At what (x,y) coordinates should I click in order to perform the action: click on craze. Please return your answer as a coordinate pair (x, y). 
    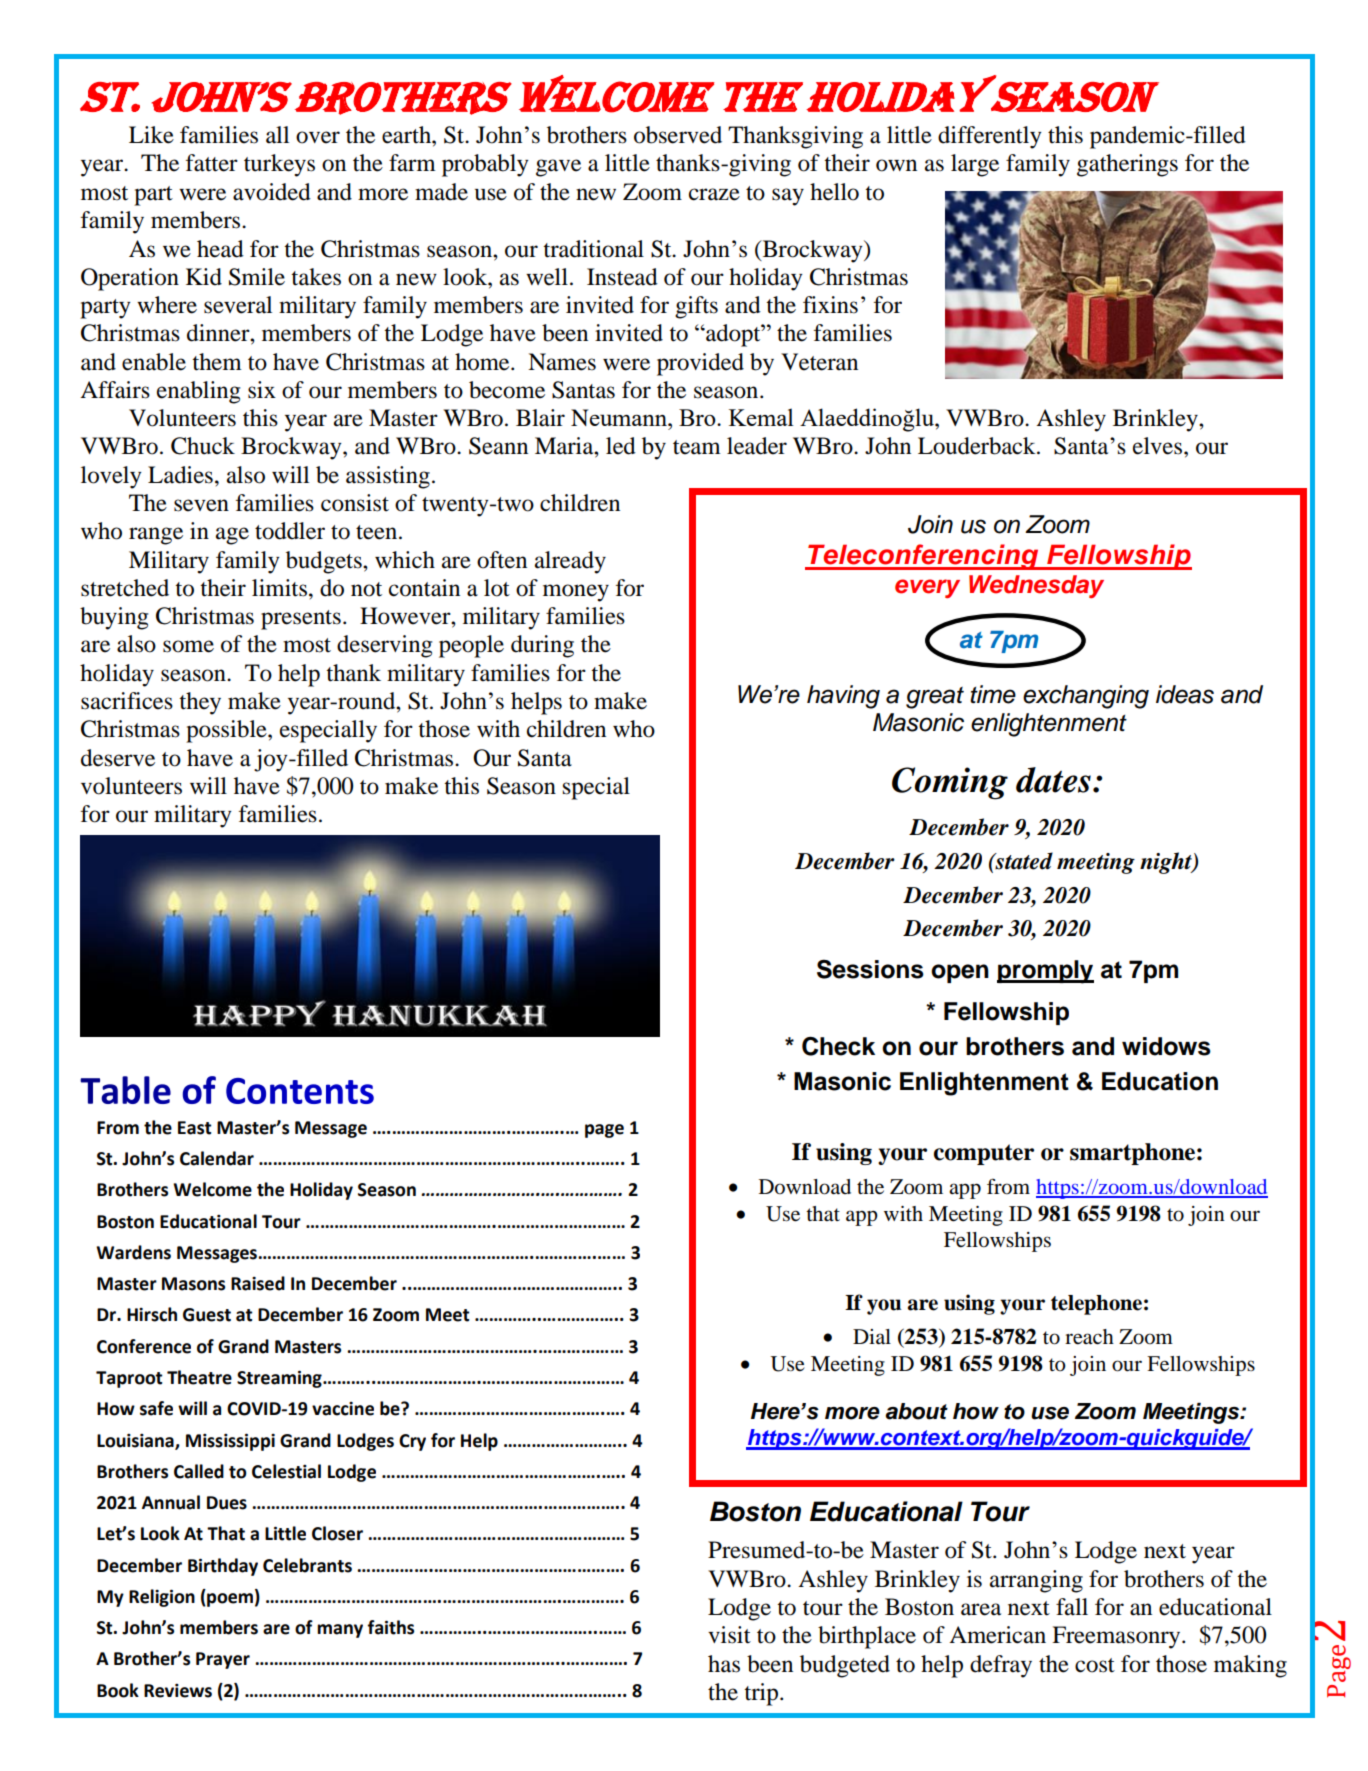
    Looking at the image, I should click on (714, 194).
